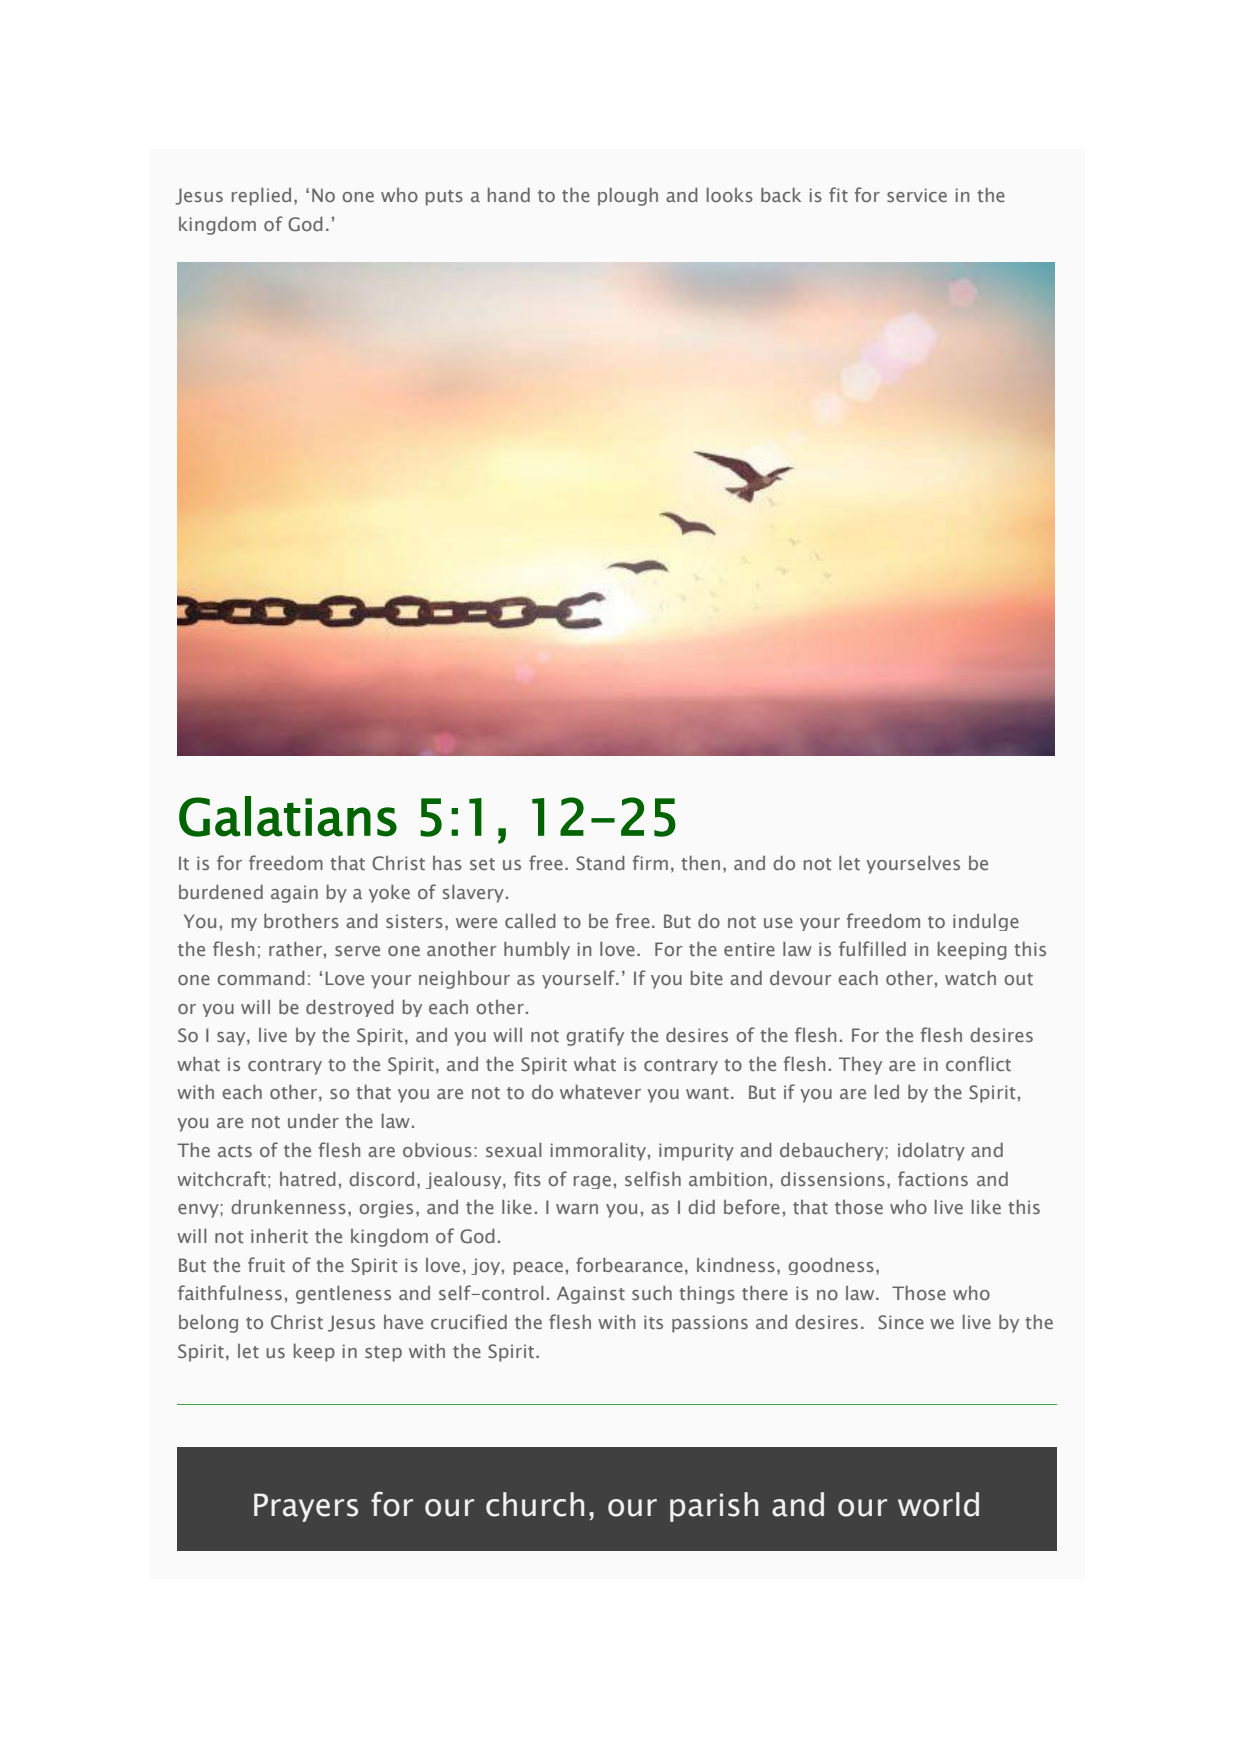  I want to click on world, so click(938, 1504).
